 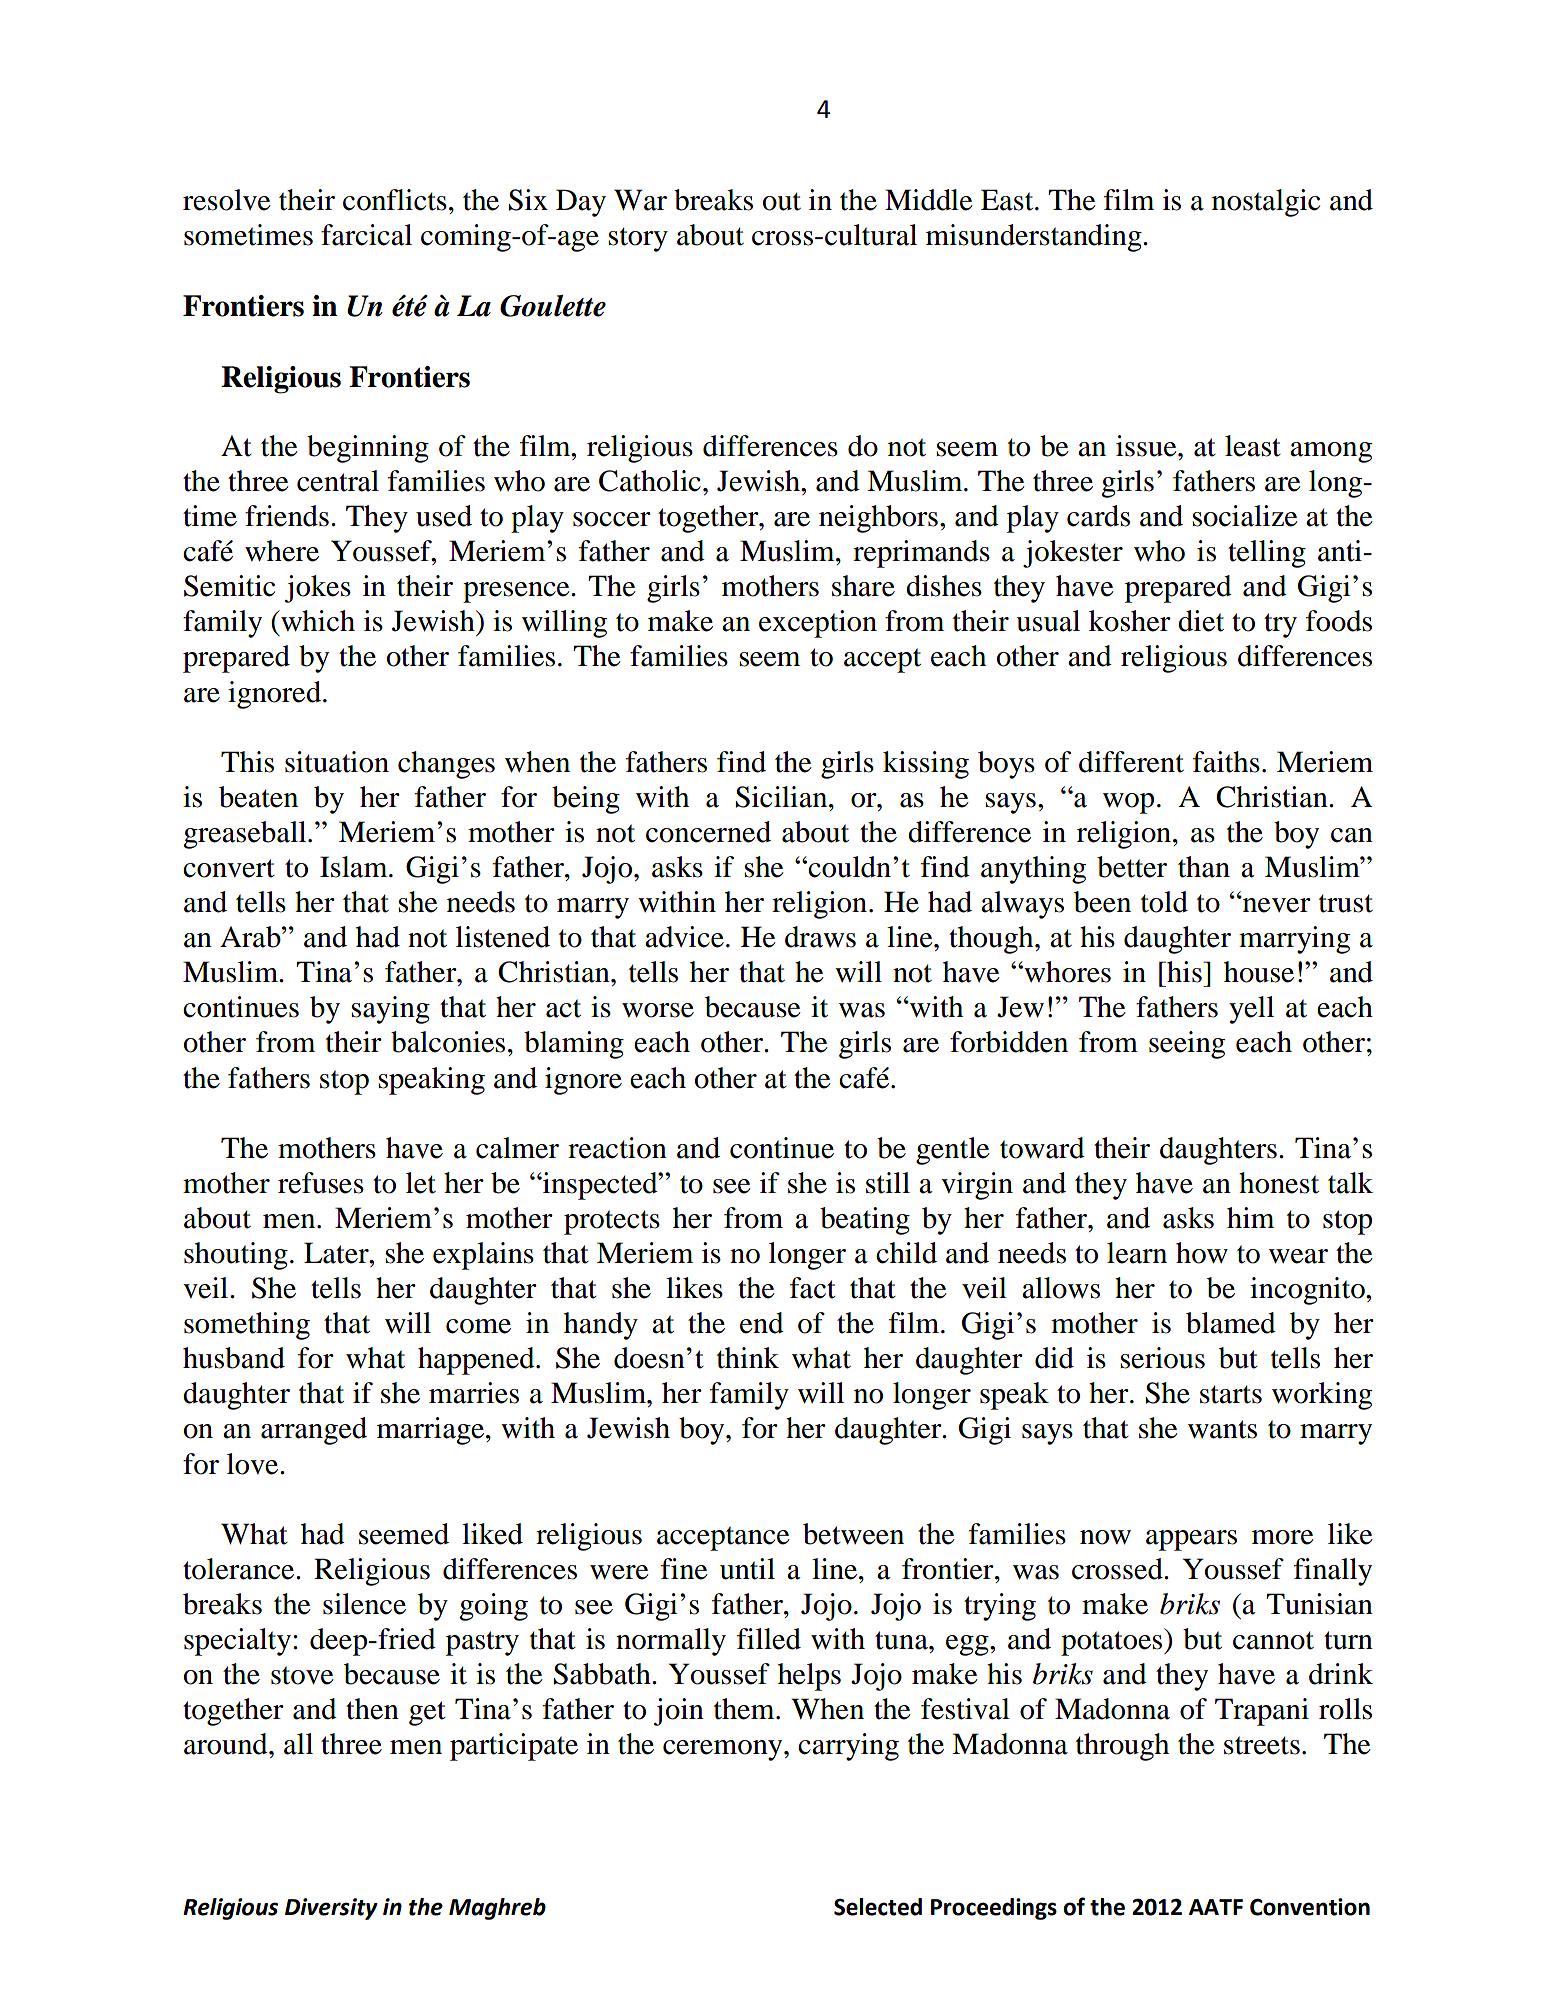 What do you see at coordinates (783, 797) in the document?
I see `Sicilian` at bounding box center [783, 797].
